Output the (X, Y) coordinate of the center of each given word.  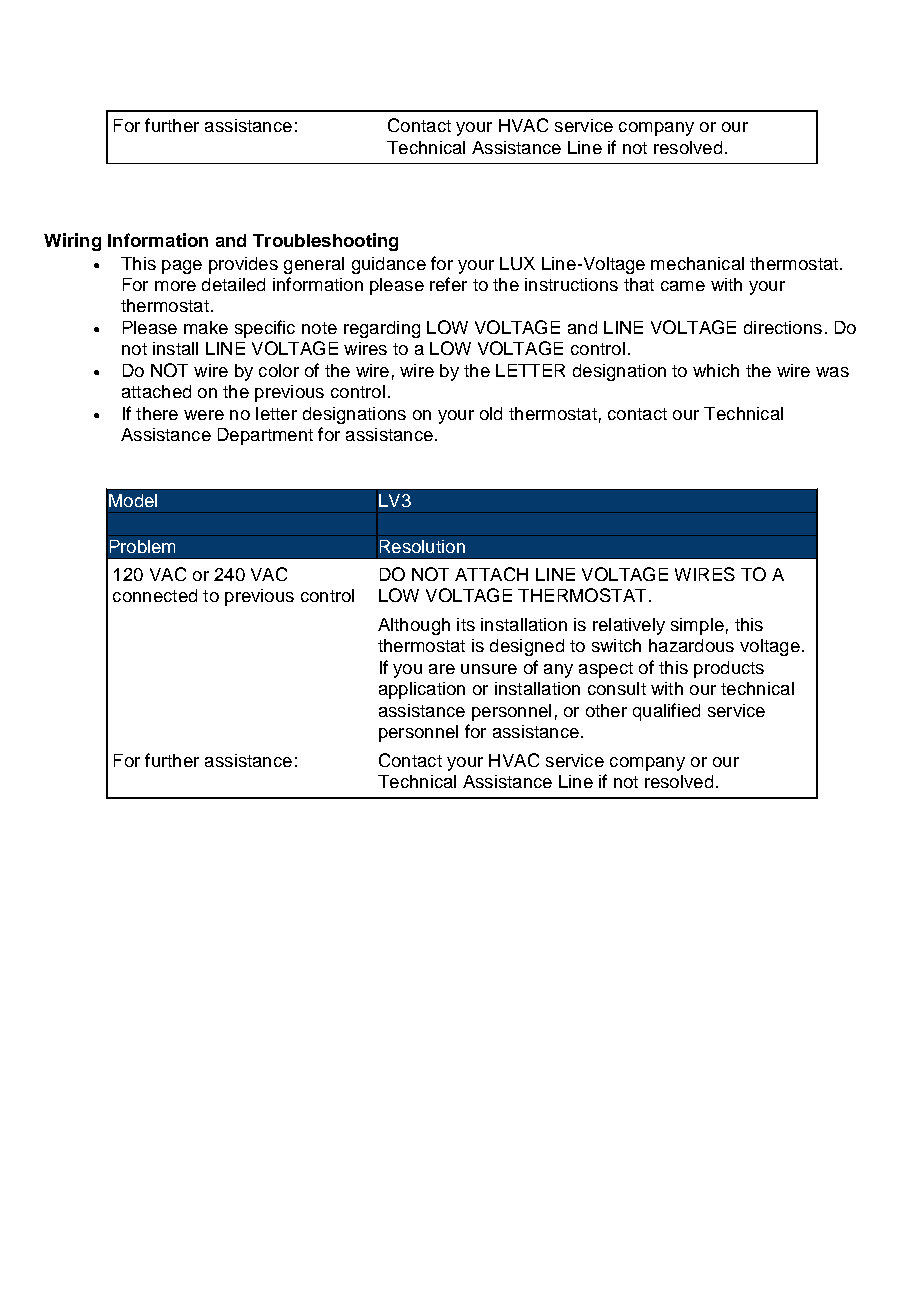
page (182, 267)
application (422, 690)
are (442, 669)
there (157, 413)
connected (155, 595)
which (716, 370)
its (466, 624)
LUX (517, 263)
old (491, 413)
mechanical (697, 263)
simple (697, 626)
